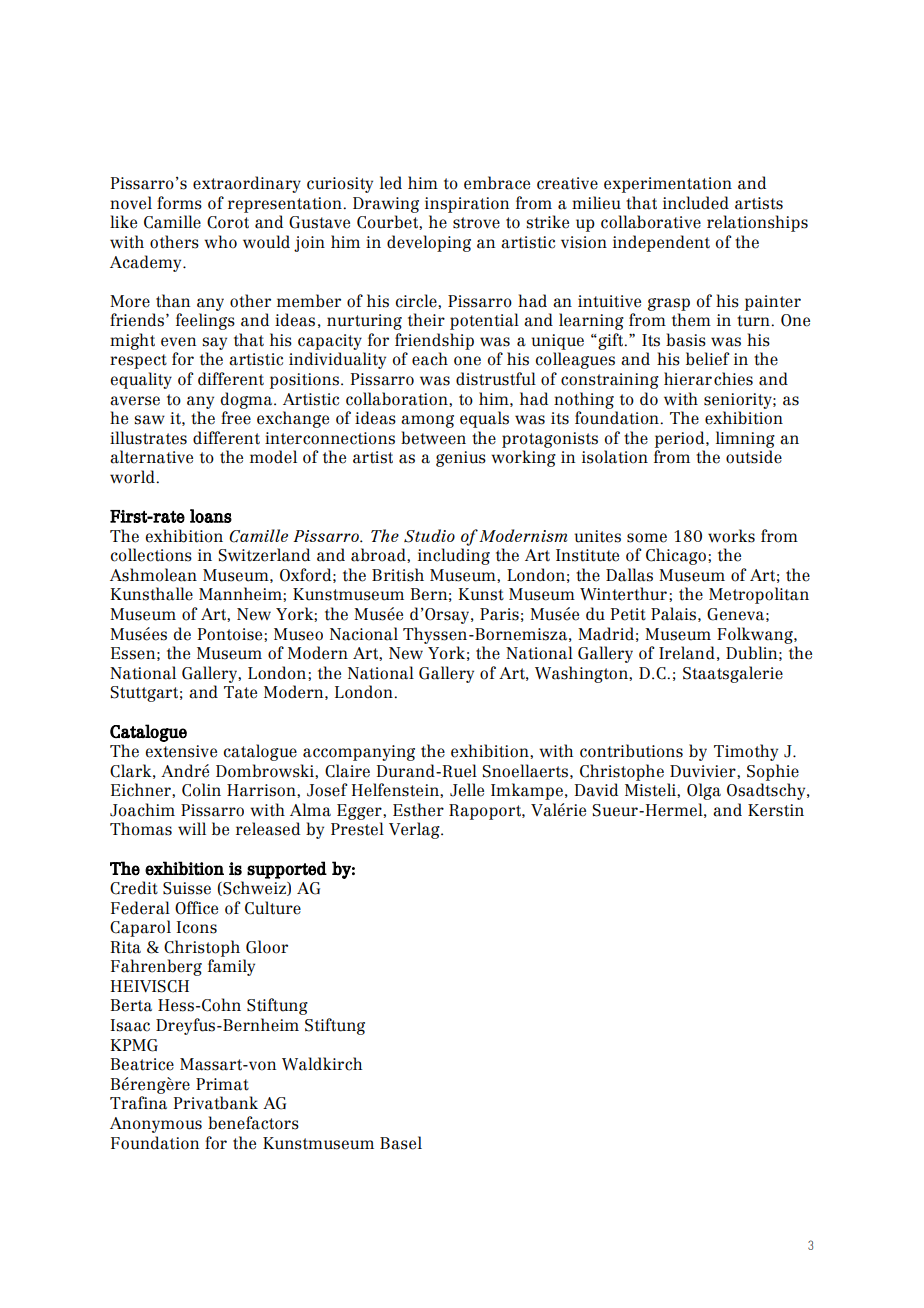 The height and width of the screenshot is (1308, 924). I want to click on Esther, so click(418, 810).
